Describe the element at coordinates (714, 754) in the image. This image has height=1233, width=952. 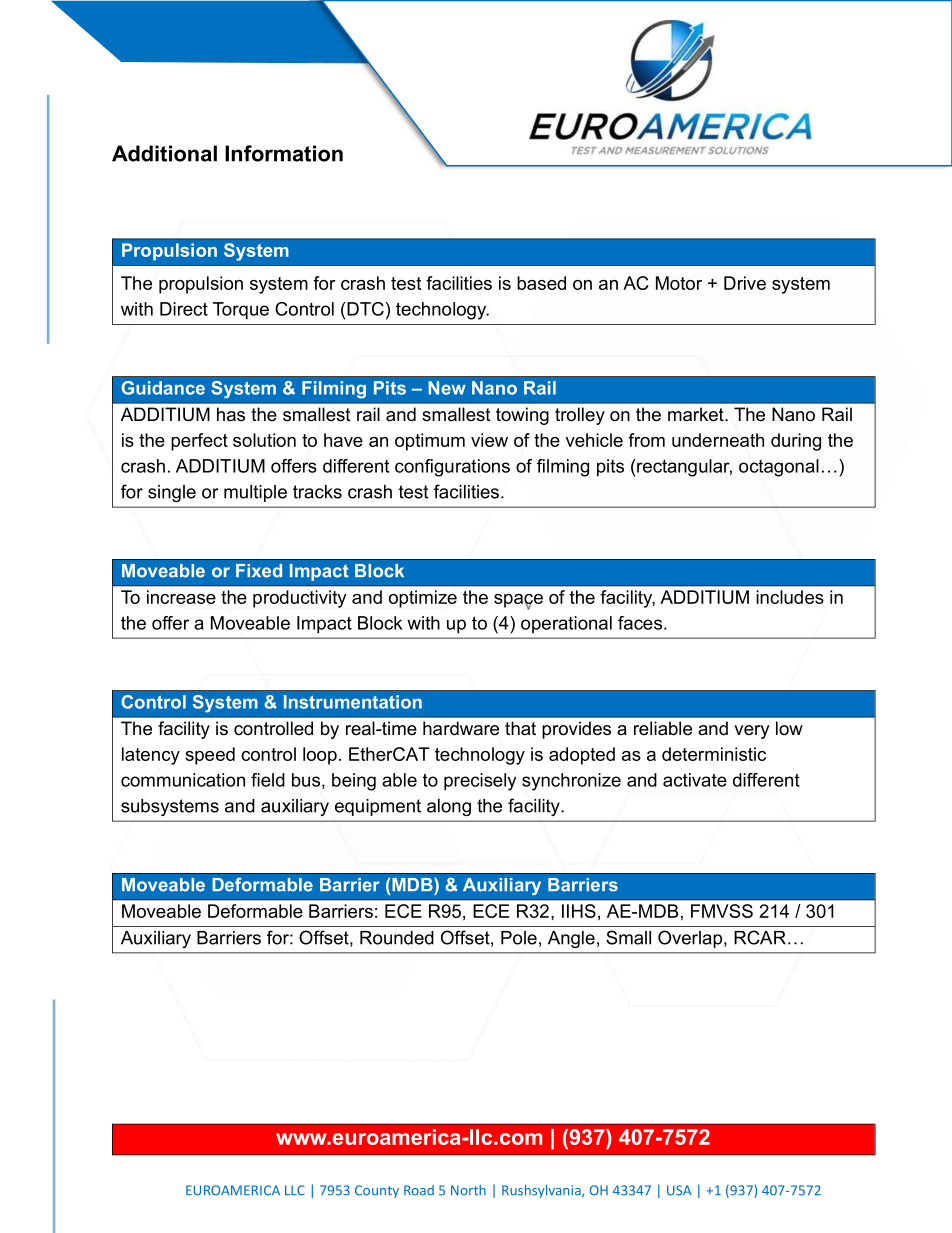
I see `deterministic` at that location.
